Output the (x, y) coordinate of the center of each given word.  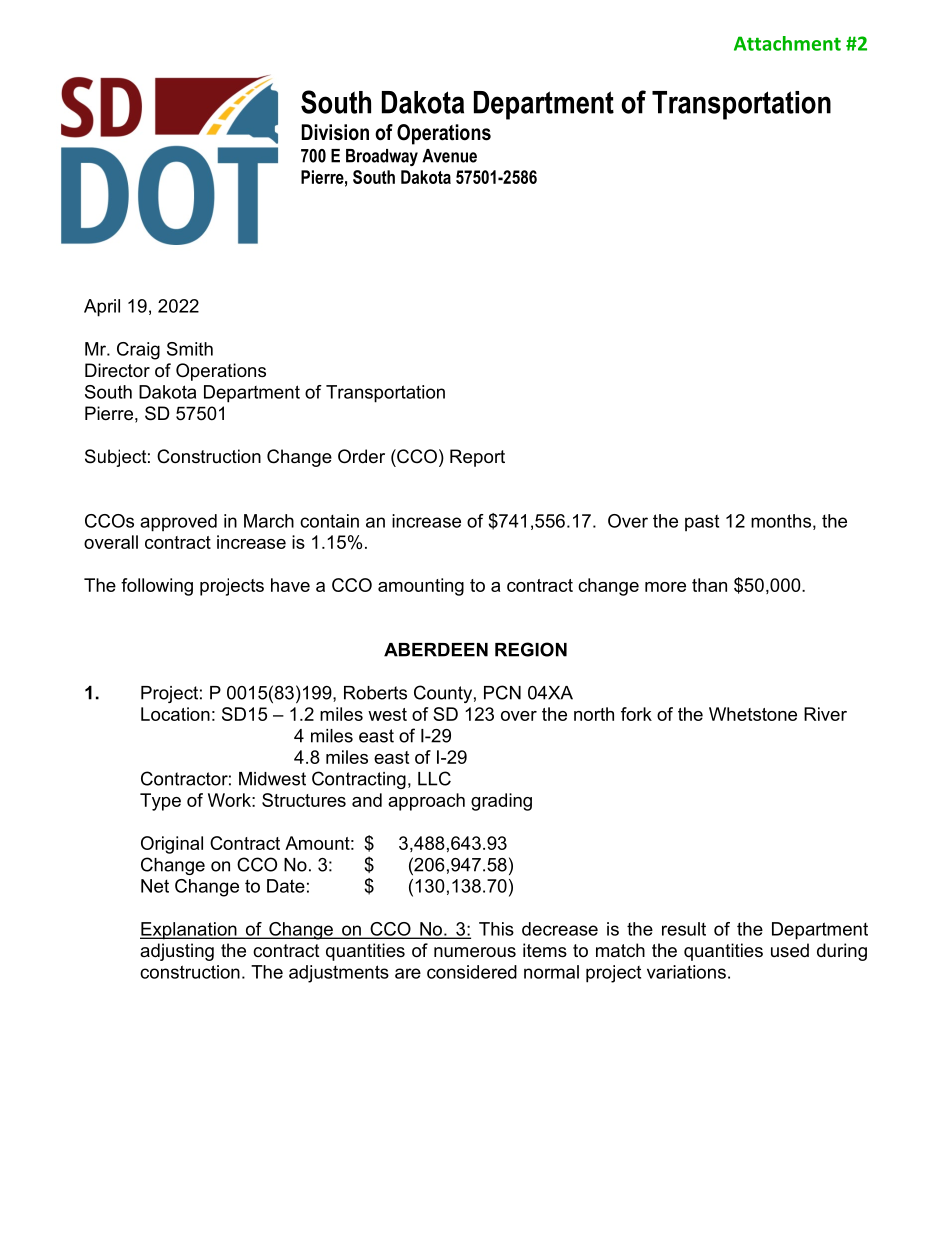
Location (175, 714)
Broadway (382, 157)
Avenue (449, 156)
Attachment (787, 43)
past (702, 523)
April (102, 308)
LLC (434, 778)
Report (477, 458)
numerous (475, 952)
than (709, 585)
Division (335, 132)
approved (178, 523)
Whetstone (753, 714)
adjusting (177, 952)
